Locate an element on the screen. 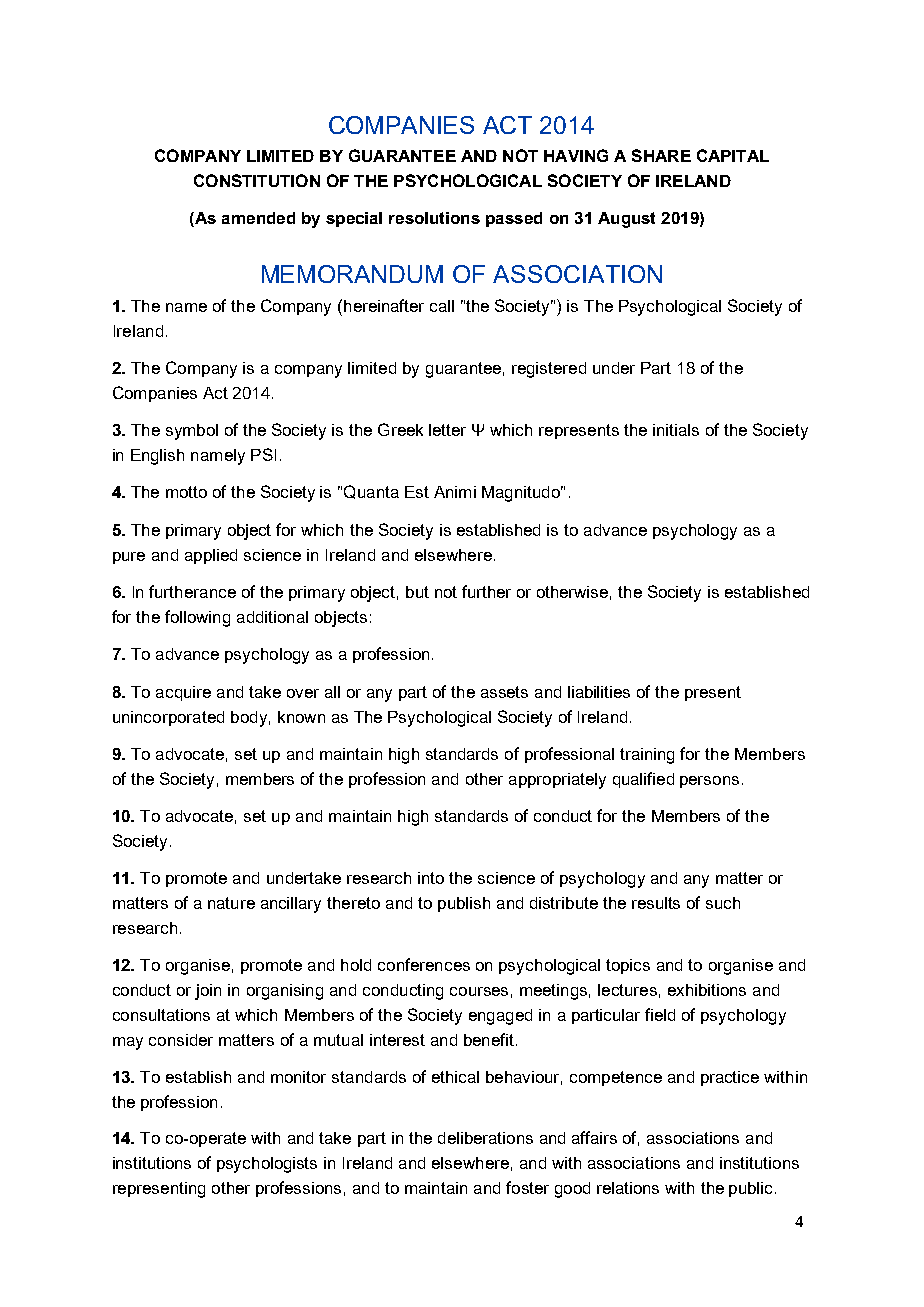 The height and width of the screenshot is (1307, 924). symbol is located at coordinates (192, 432).
